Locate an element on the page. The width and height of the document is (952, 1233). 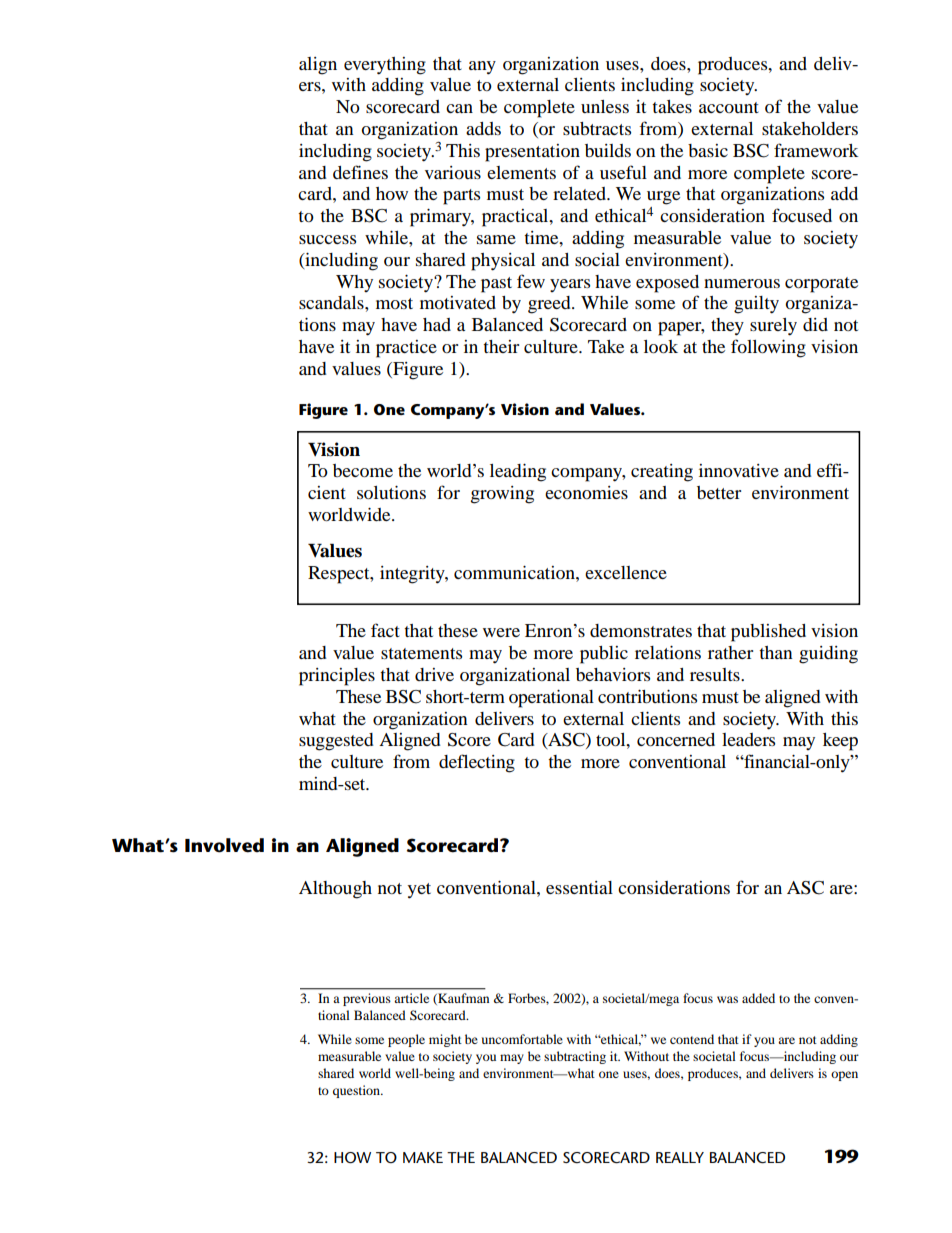
principles is located at coordinates (337, 677).
